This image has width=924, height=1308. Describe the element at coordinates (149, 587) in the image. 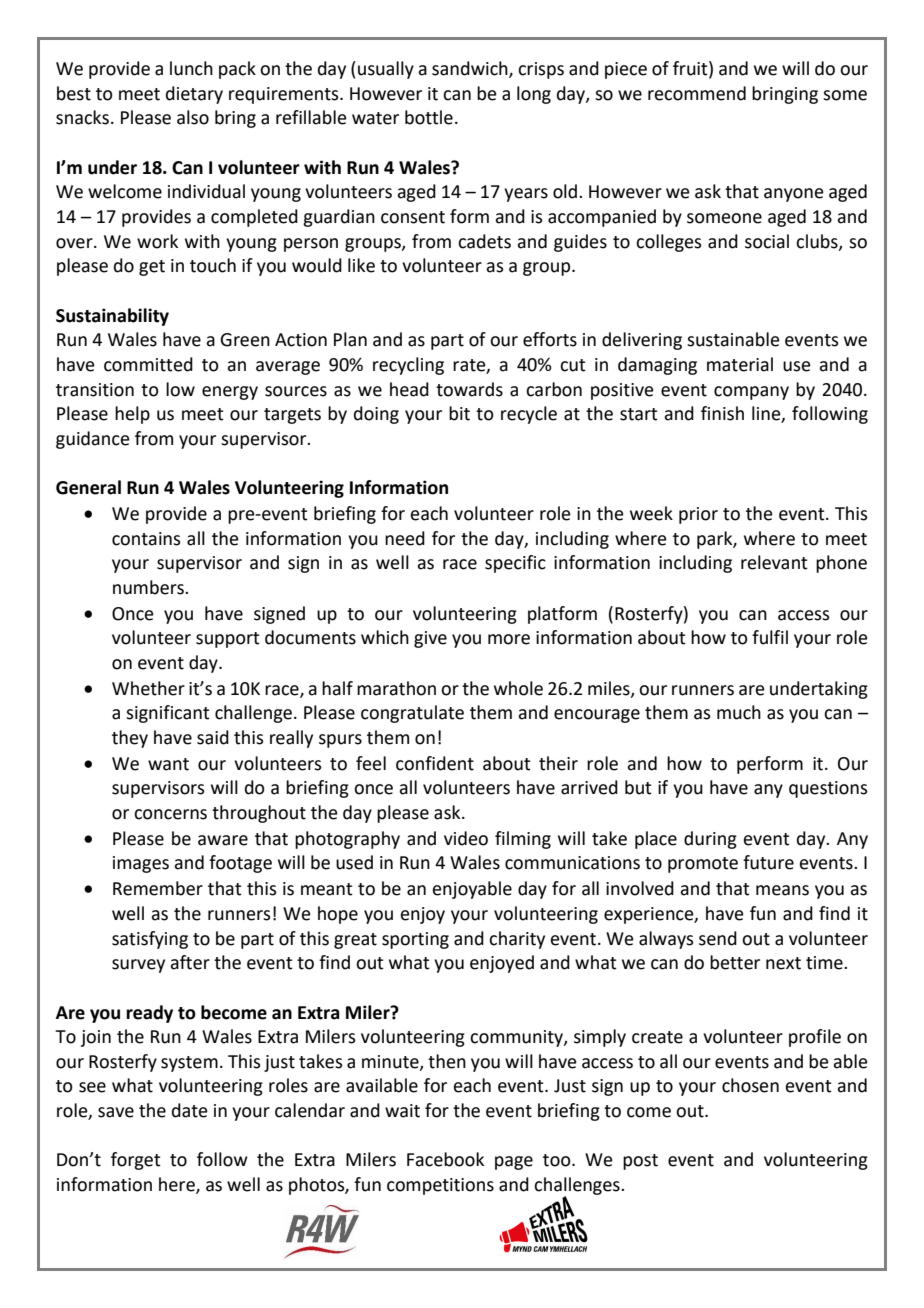

I see `numbers` at that location.
